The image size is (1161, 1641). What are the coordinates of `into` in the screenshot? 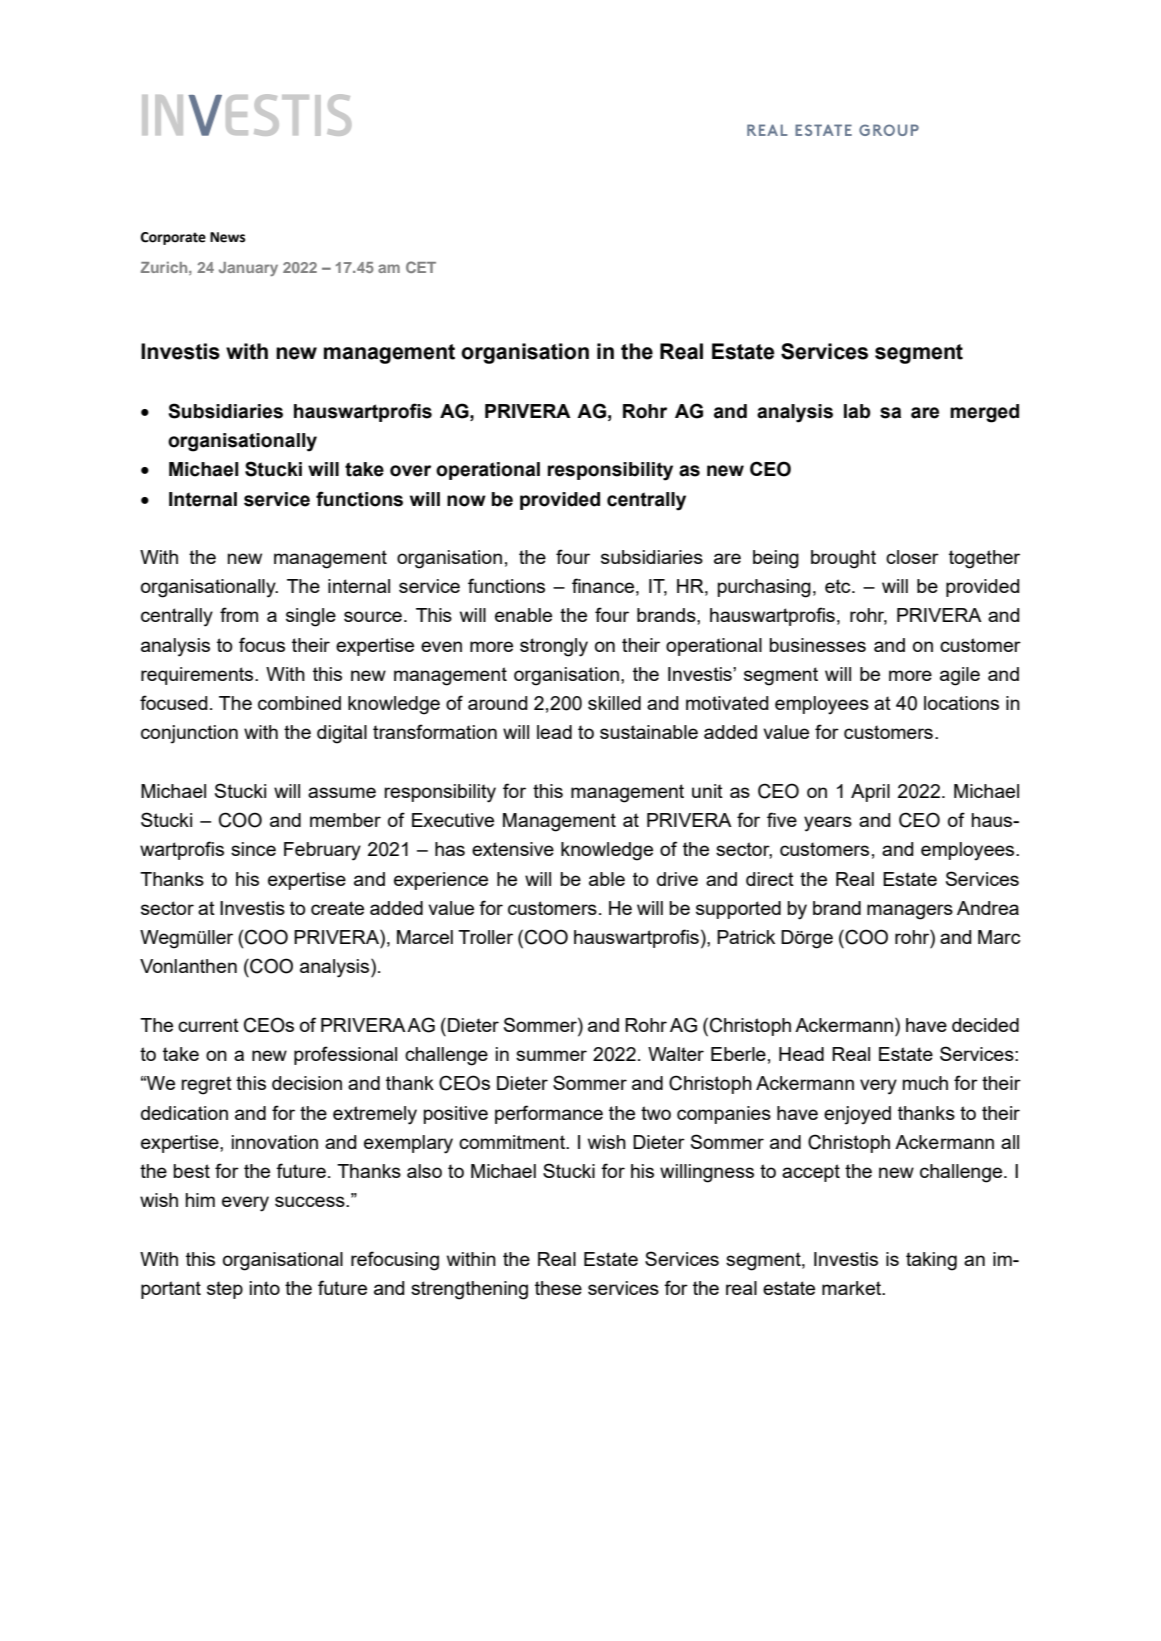 It's located at (265, 1288).
